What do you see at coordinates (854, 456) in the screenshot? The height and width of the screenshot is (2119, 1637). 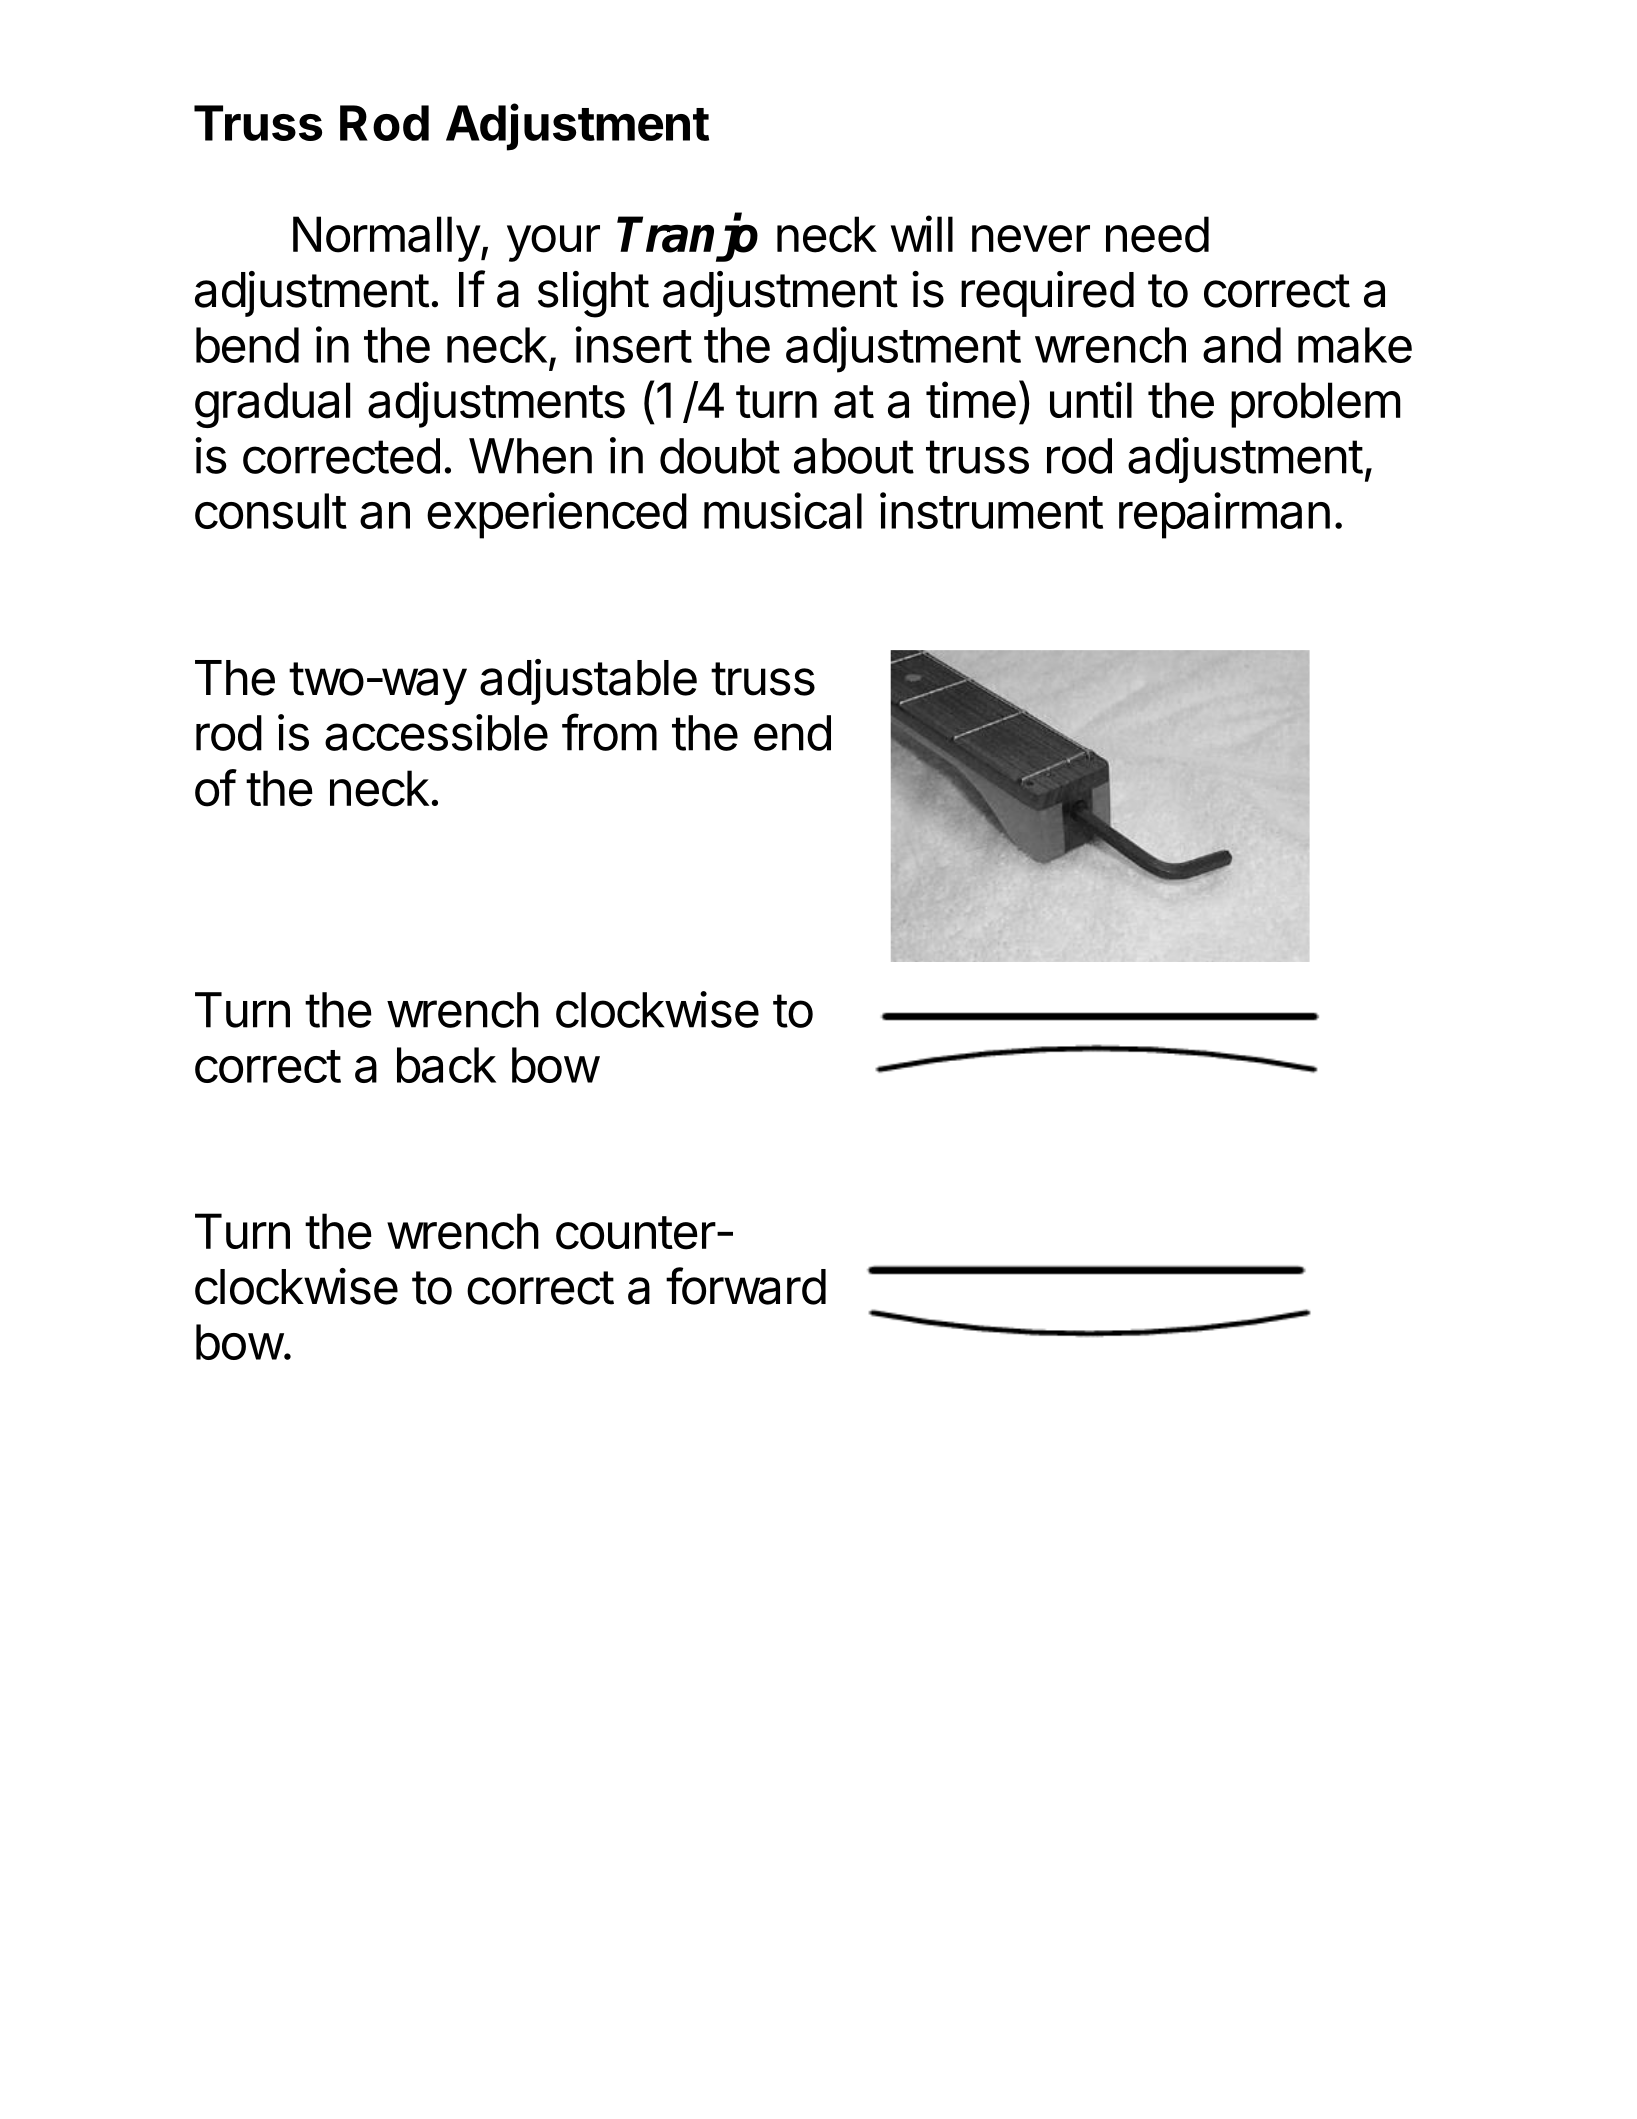 I see `about` at bounding box center [854, 456].
